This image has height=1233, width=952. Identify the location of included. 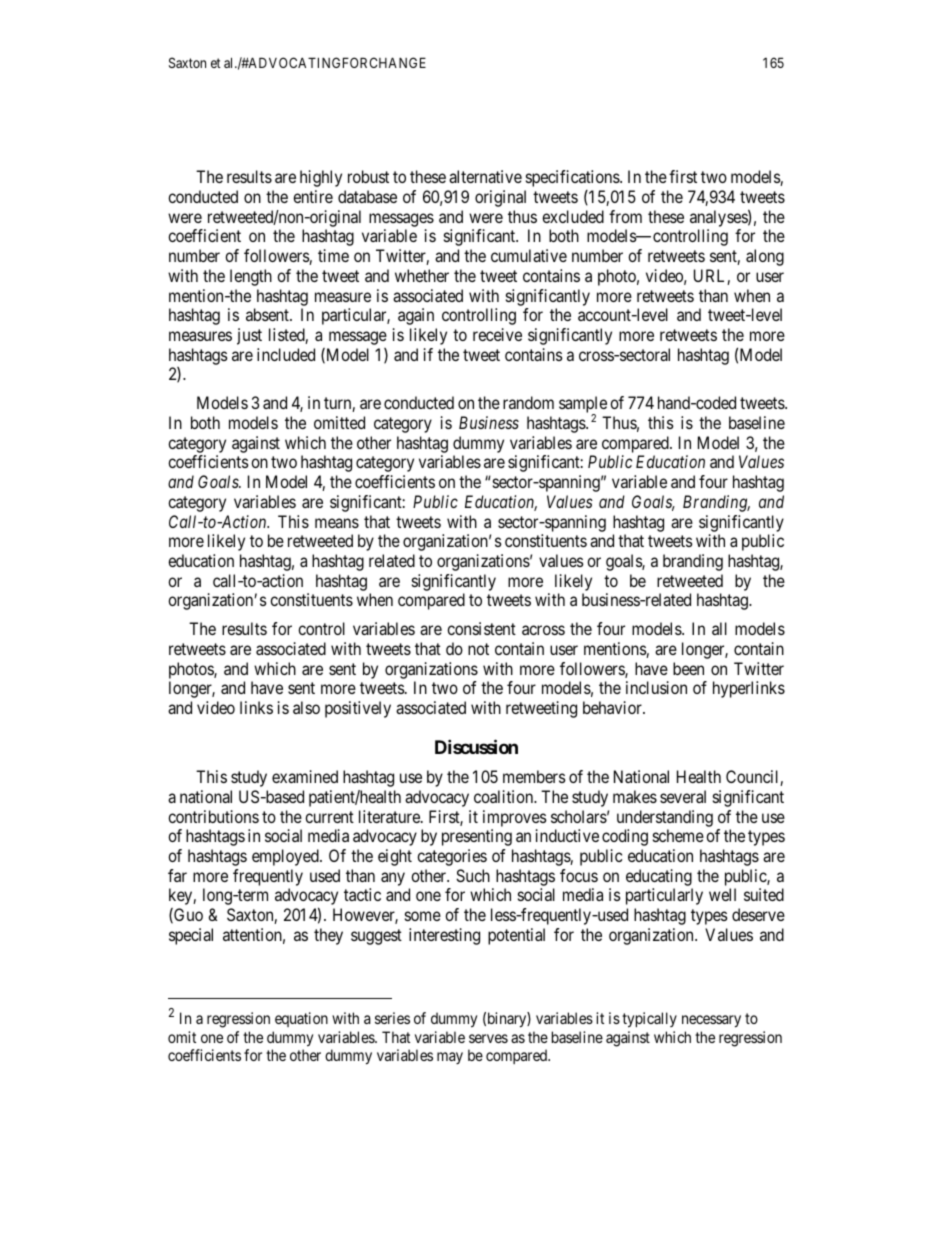
(286, 354).
